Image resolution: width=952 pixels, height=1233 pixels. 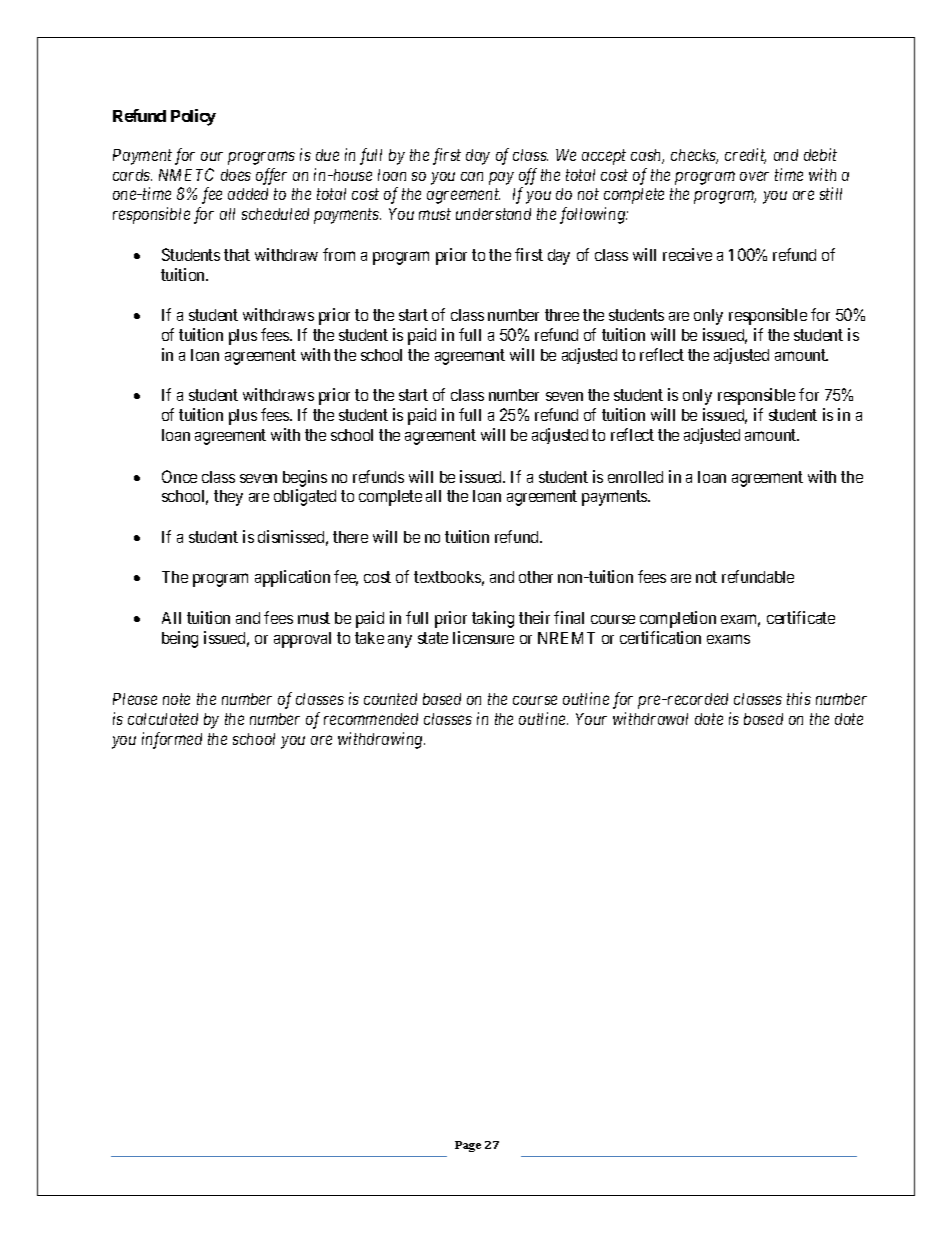 What do you see at coordinates (468, 1146) in the page?
I see `Page` at bounding box center [468, 1146].
